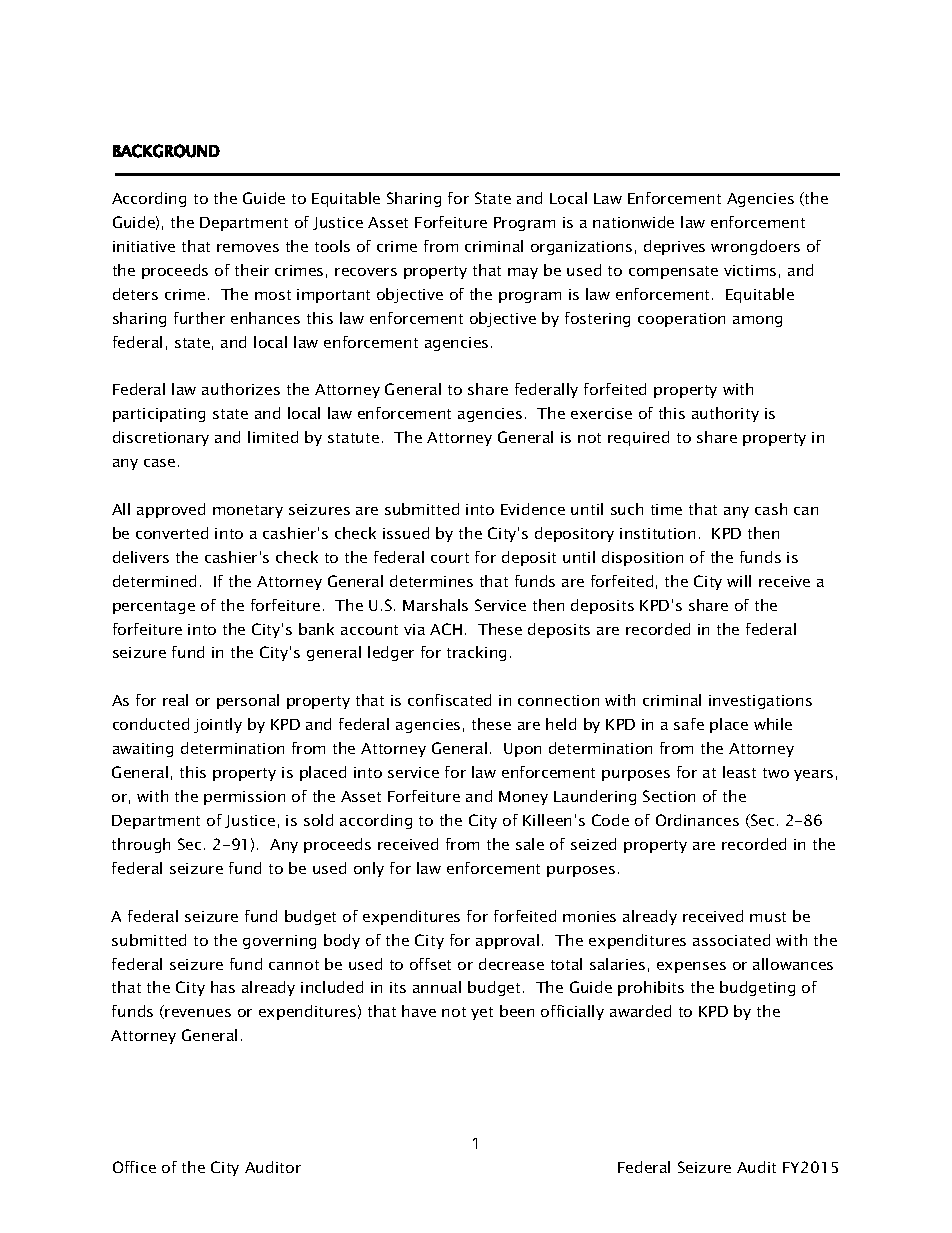 The image size is (952, 1233). Describe the element at coordinates (725, 414) in the page. I see `authority` at that location.
